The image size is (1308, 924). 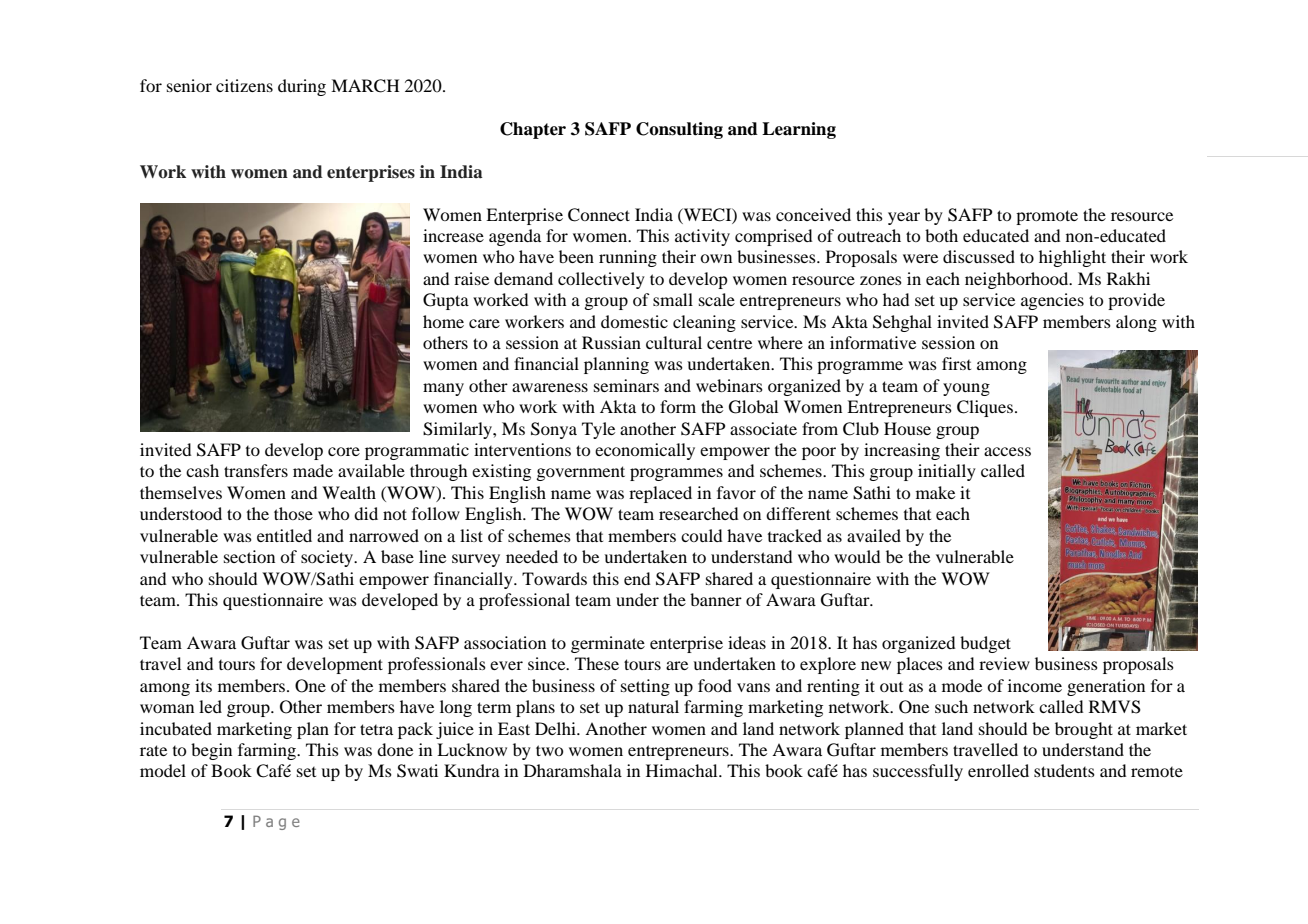 I want to click on Consulting, so click(x=679, y=130).
